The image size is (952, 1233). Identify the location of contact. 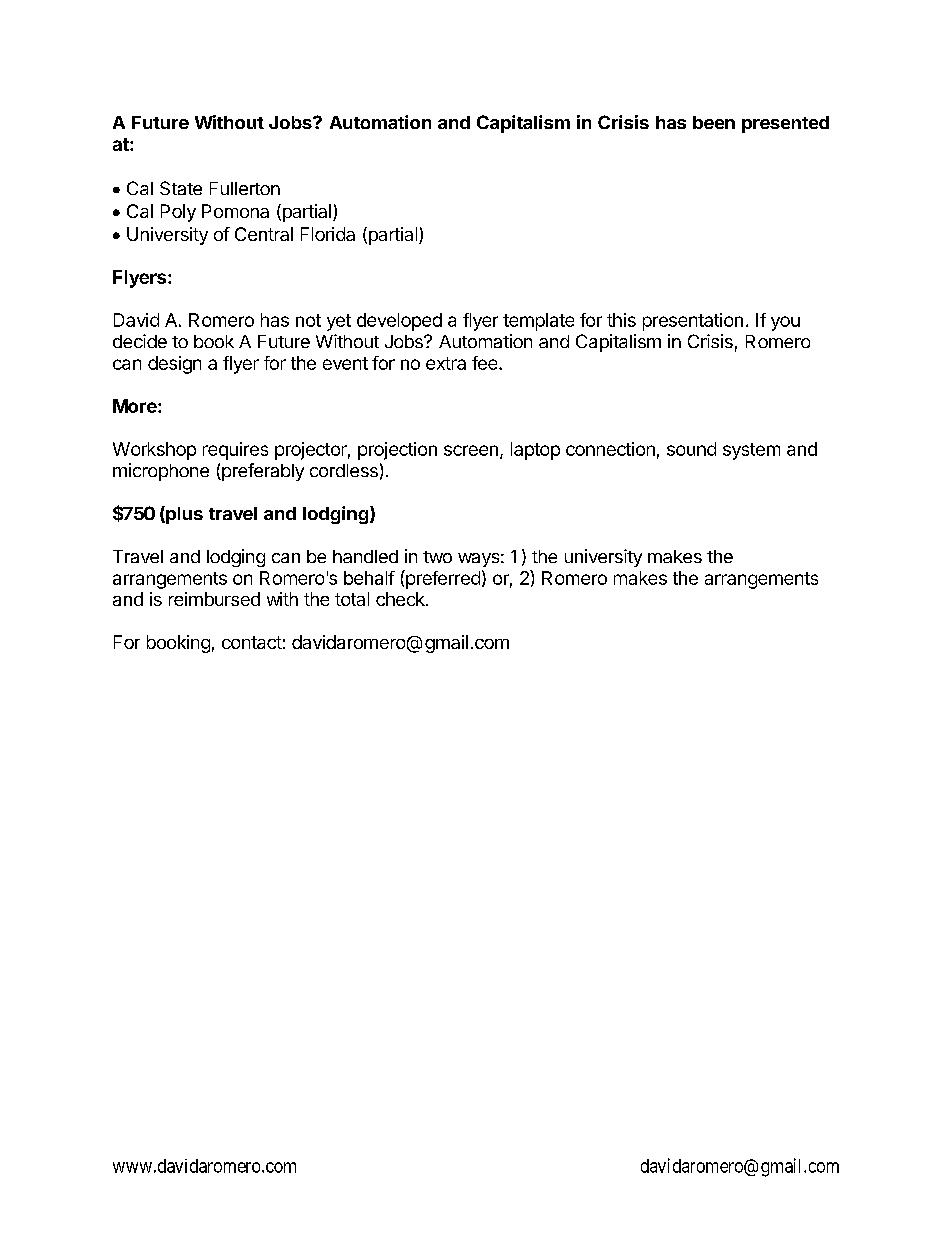
(252, 642).
